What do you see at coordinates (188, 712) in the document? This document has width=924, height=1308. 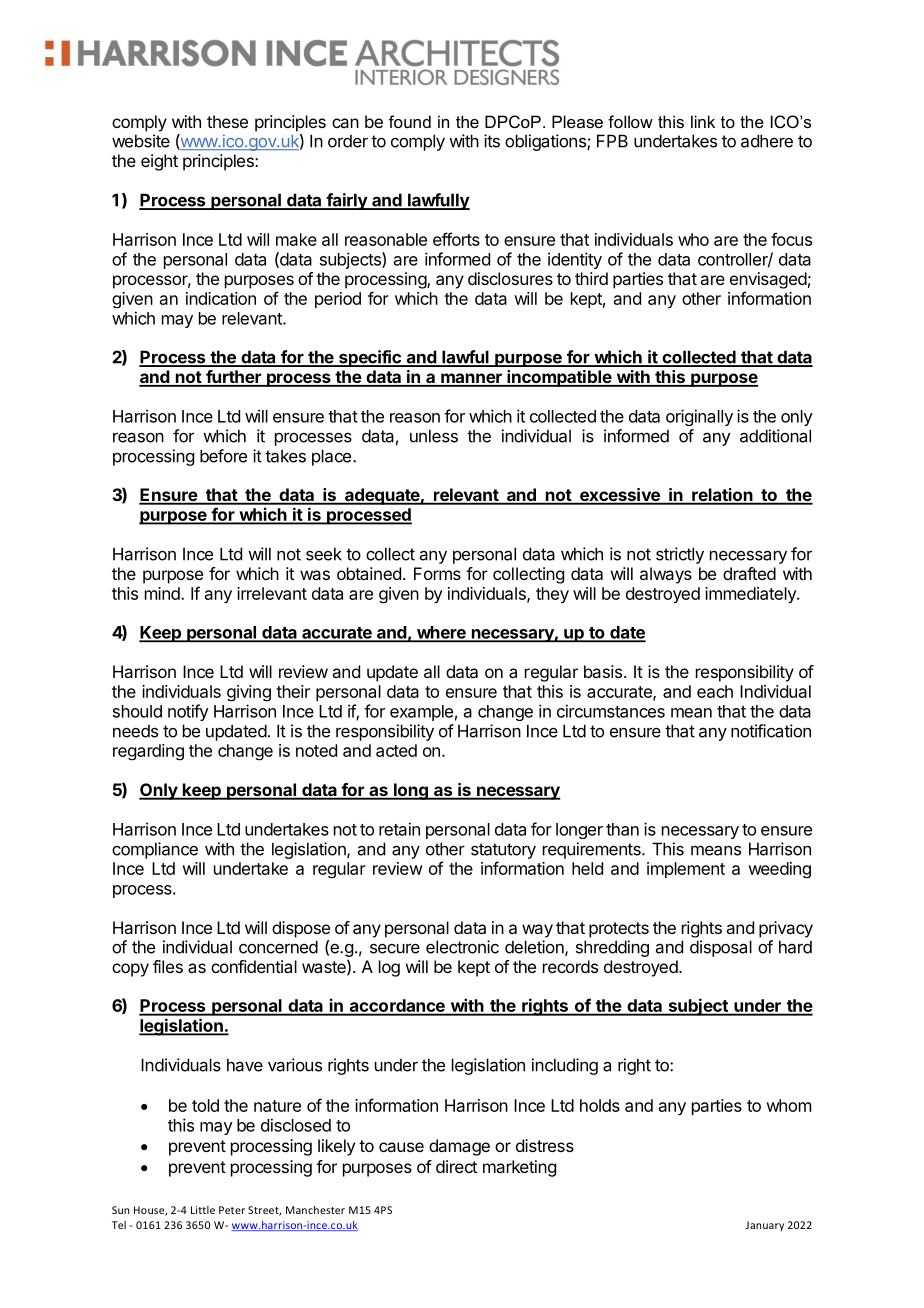 I see `notify` at bounding box center [188, 712].
